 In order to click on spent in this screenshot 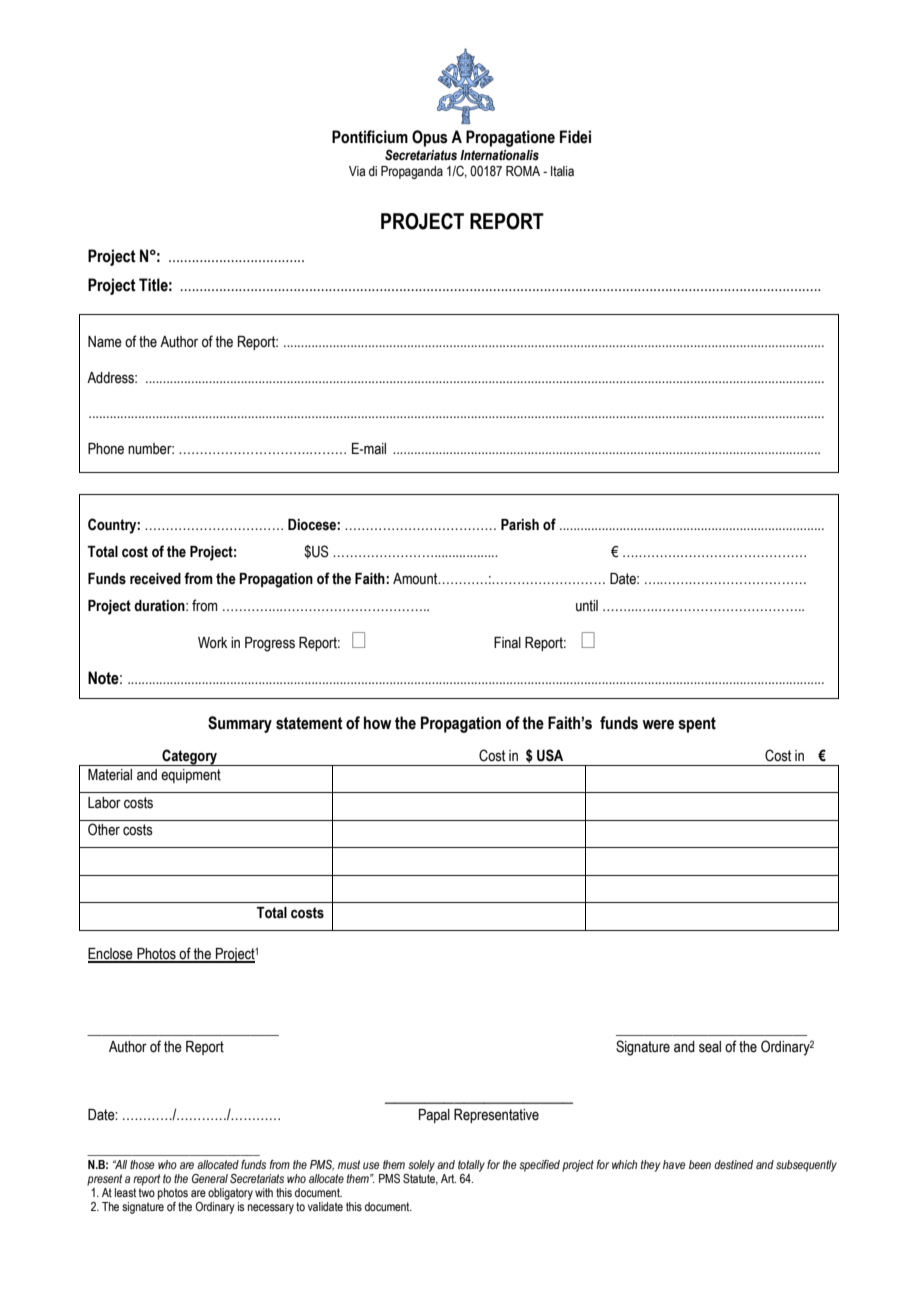, I will do `click(697, 725)`.
